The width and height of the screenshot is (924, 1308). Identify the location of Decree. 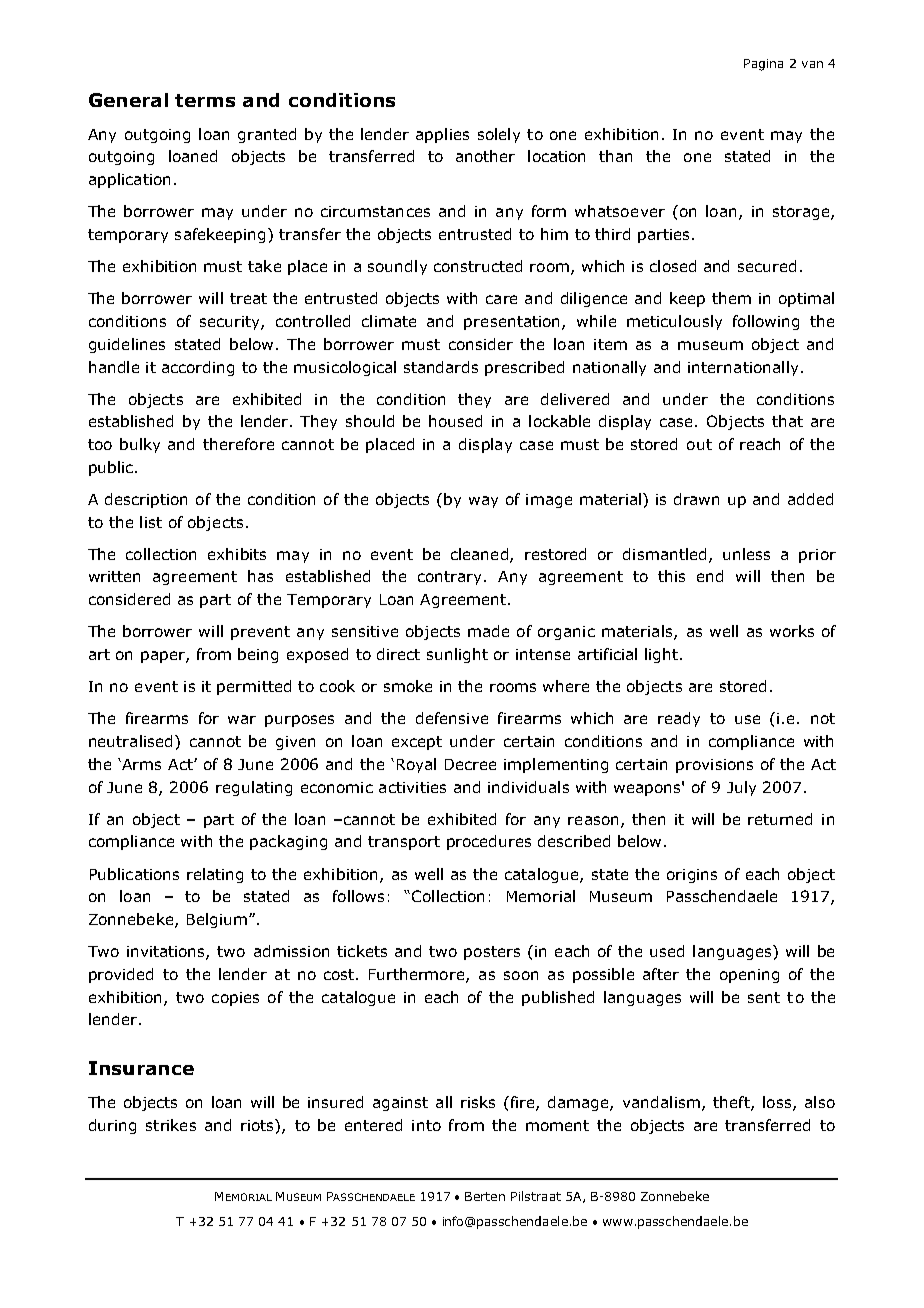
(470, 764).
